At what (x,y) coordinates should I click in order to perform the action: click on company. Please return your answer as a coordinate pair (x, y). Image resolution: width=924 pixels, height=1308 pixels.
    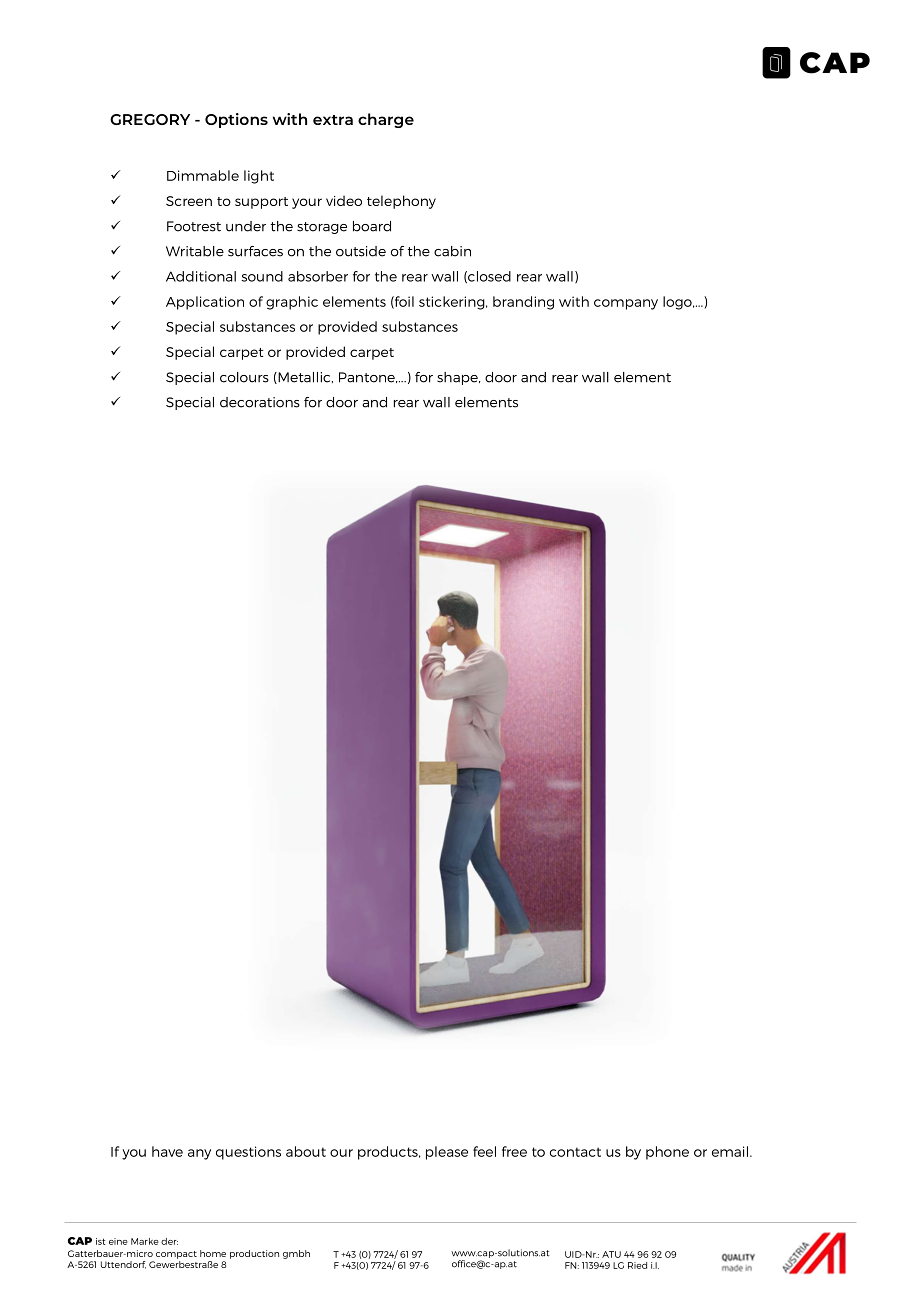
    Looking at the image, I should click on (626, 304).
